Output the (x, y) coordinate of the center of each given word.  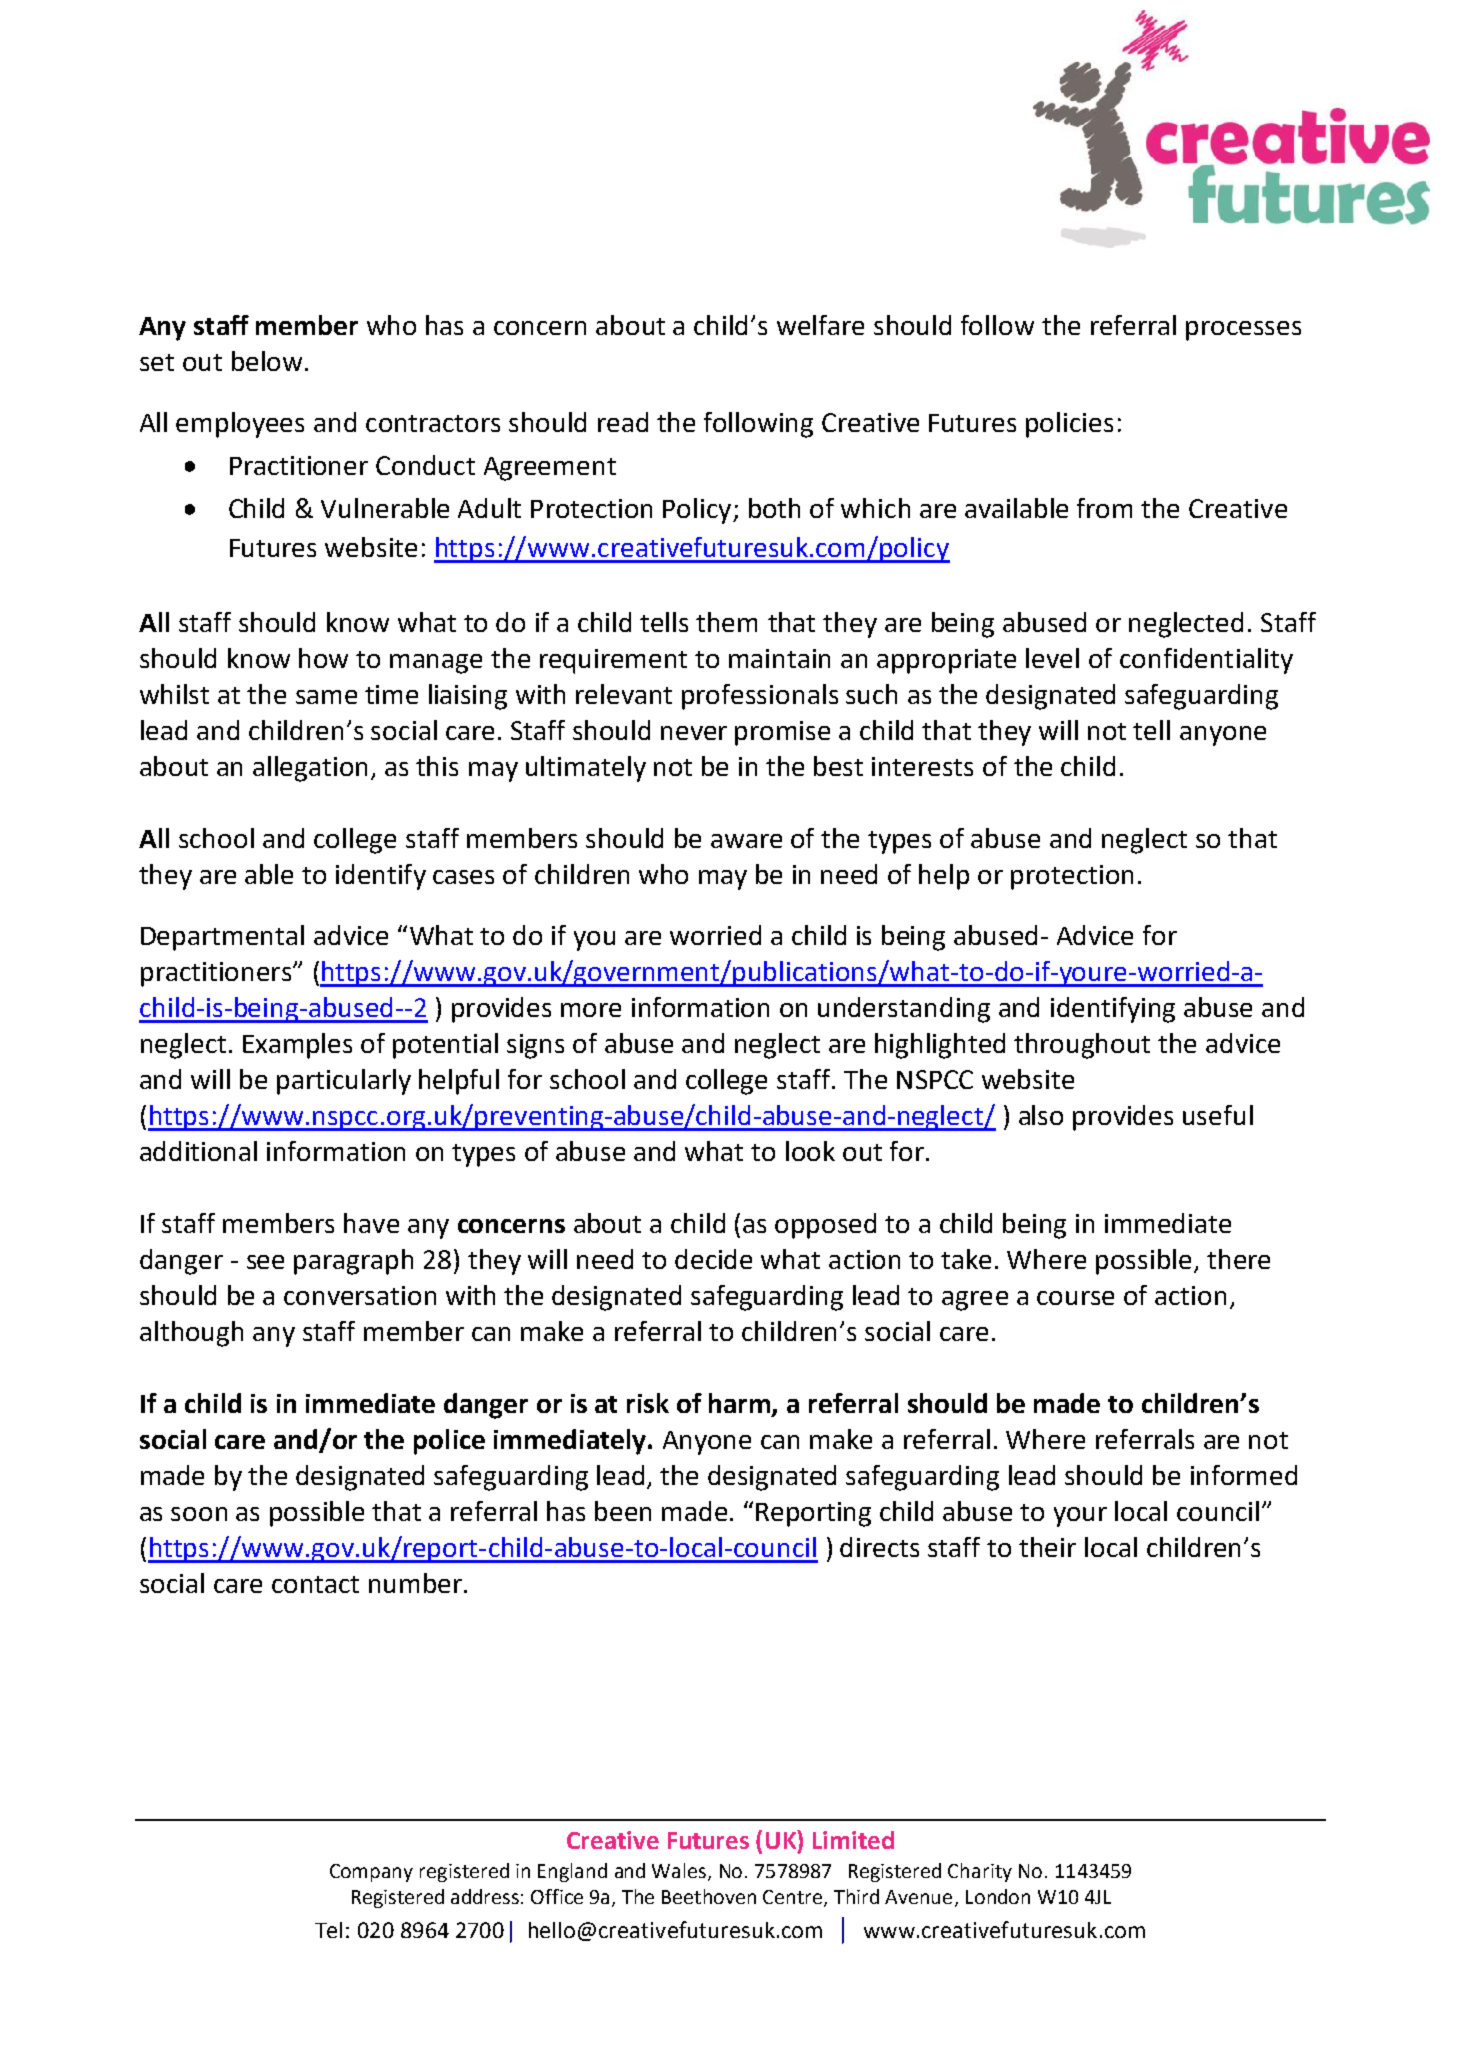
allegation (310, 769)
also (1041, 1115)
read (623, 422)
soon (199, 1514)
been (623, 1511)
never (694, 733)
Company (371, 1873)
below (267, 361)
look (810, 1151)
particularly (344, 1082)
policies (1069, 425)
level (1052, 658)
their (1047, 1547)
